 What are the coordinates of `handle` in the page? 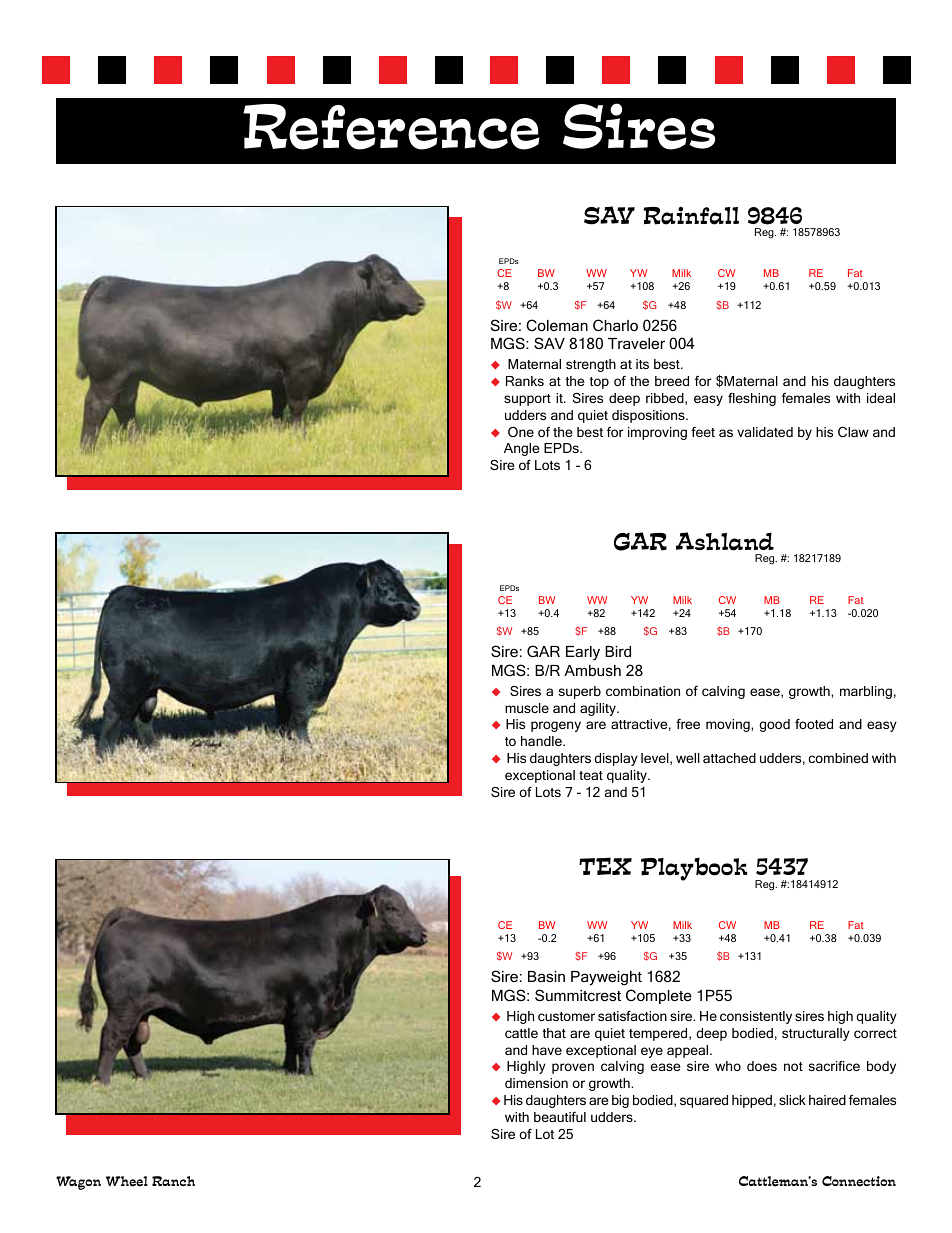 It's located at (542, 741).
